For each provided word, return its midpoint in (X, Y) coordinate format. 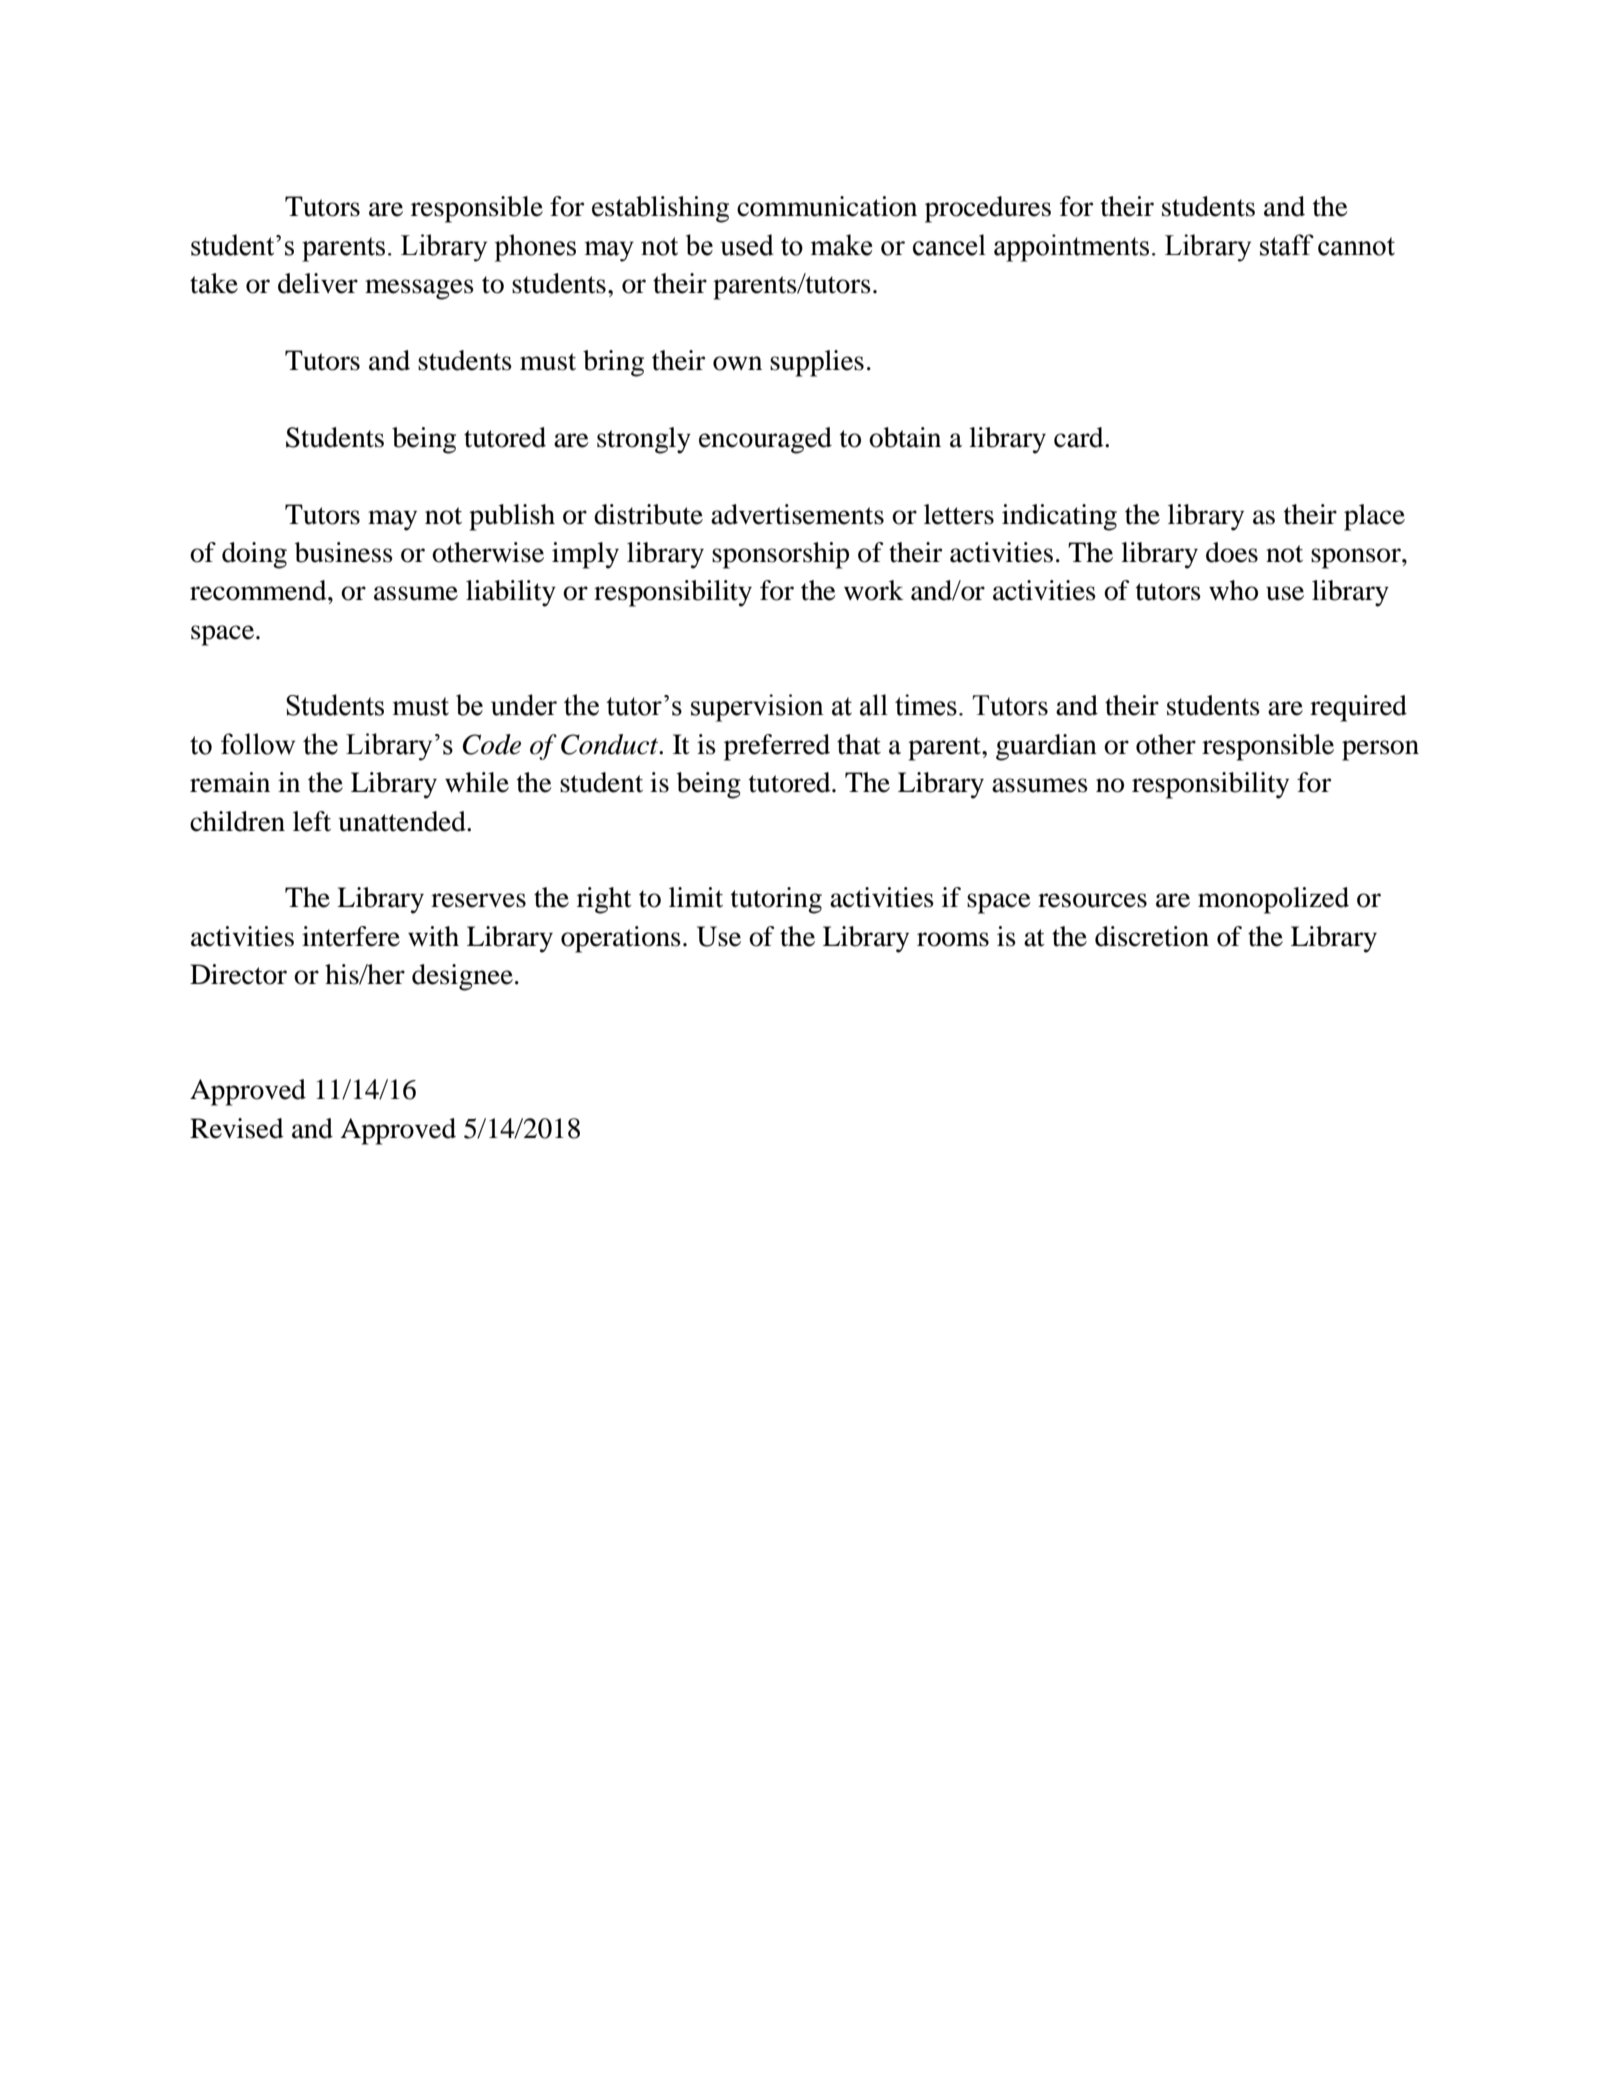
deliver (318, 283)
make (841, 245)
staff (1287, 245)
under (524, 705)
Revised (237, 1128)
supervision (757, 708)
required (1358, 708)
